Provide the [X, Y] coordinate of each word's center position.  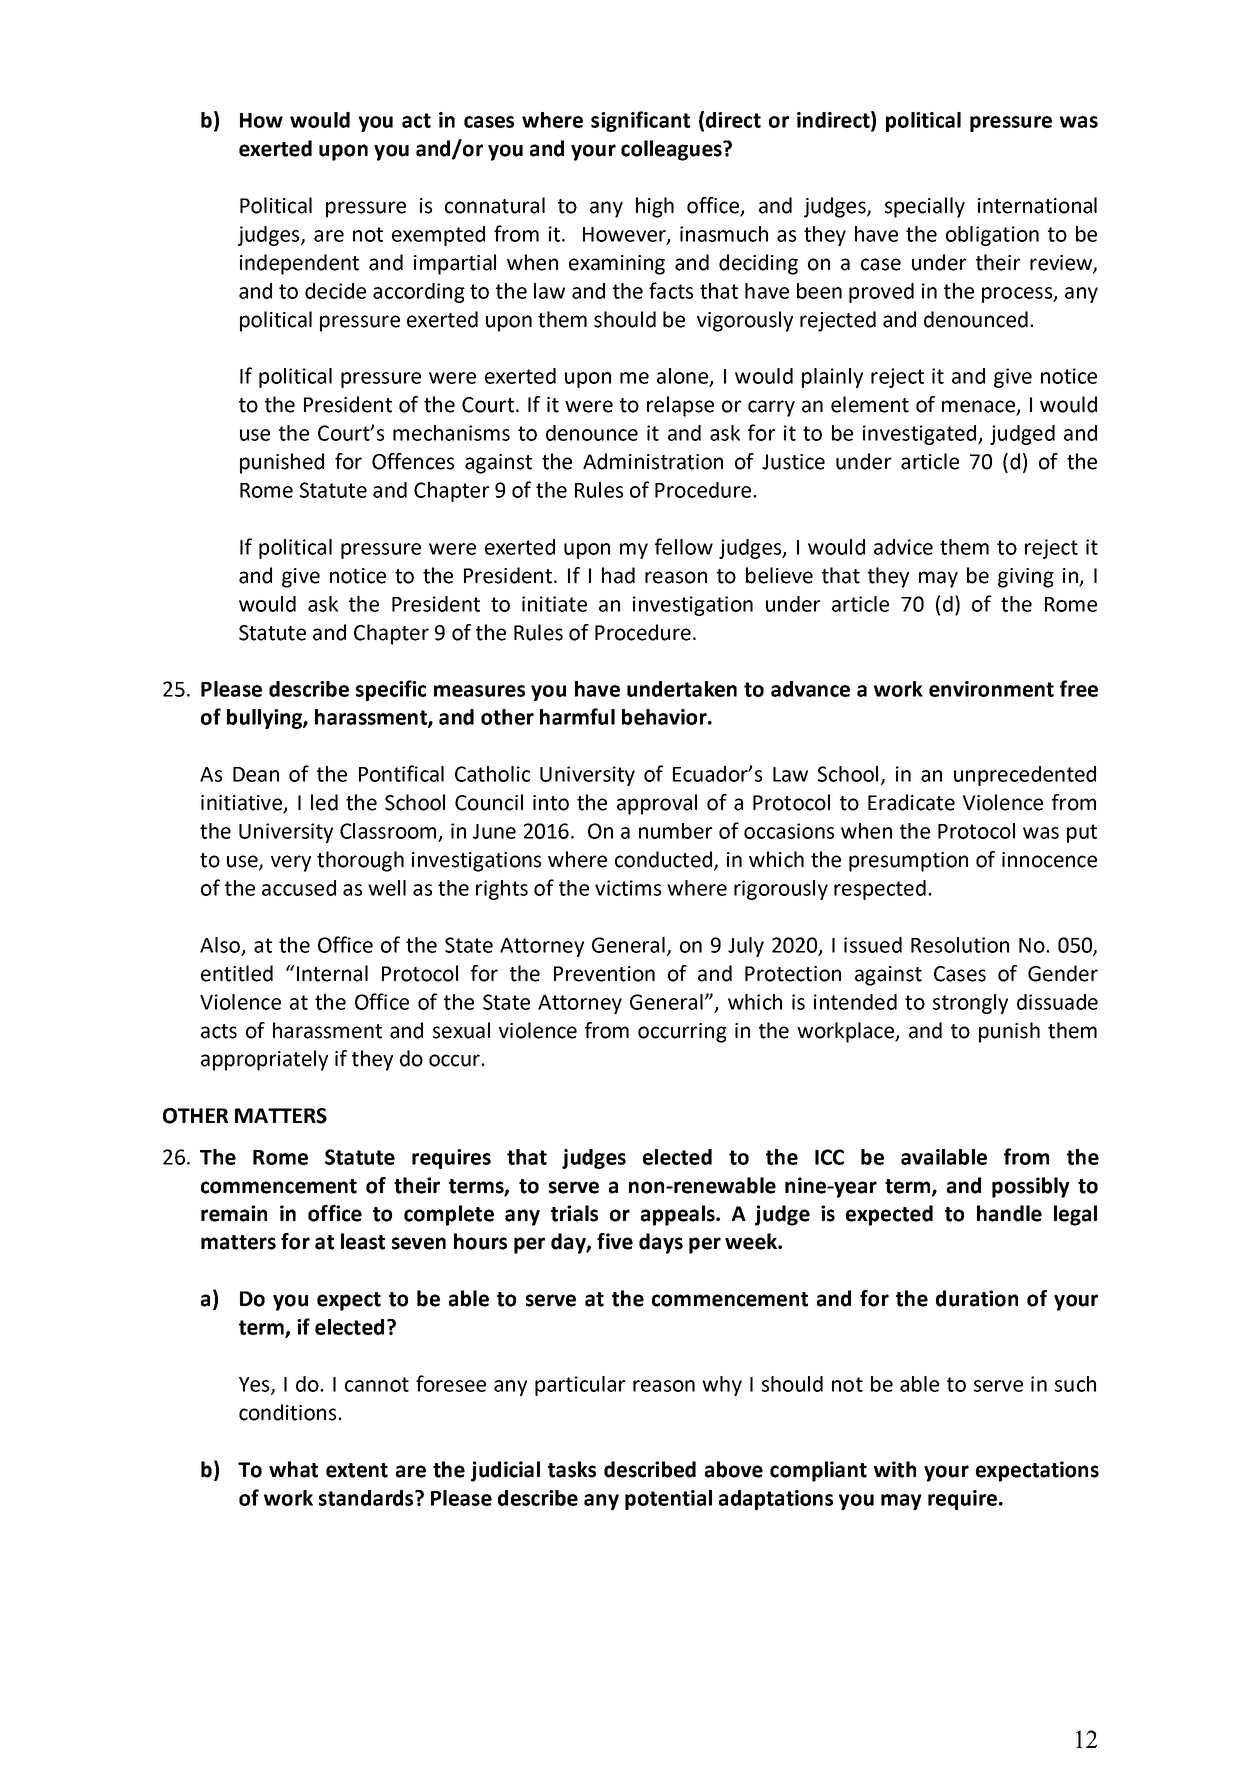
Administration [653, 461]
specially [925, 207]
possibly [1031, 1187]
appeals [679, 1215]
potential [668, 1500]
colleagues [672, 150]
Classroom [388, 831]
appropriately [264, 1060]
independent [299, 264]
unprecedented [1025, 776]
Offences [413, 461]
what [293, 1469]
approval [657, 804]
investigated [921, 435]
